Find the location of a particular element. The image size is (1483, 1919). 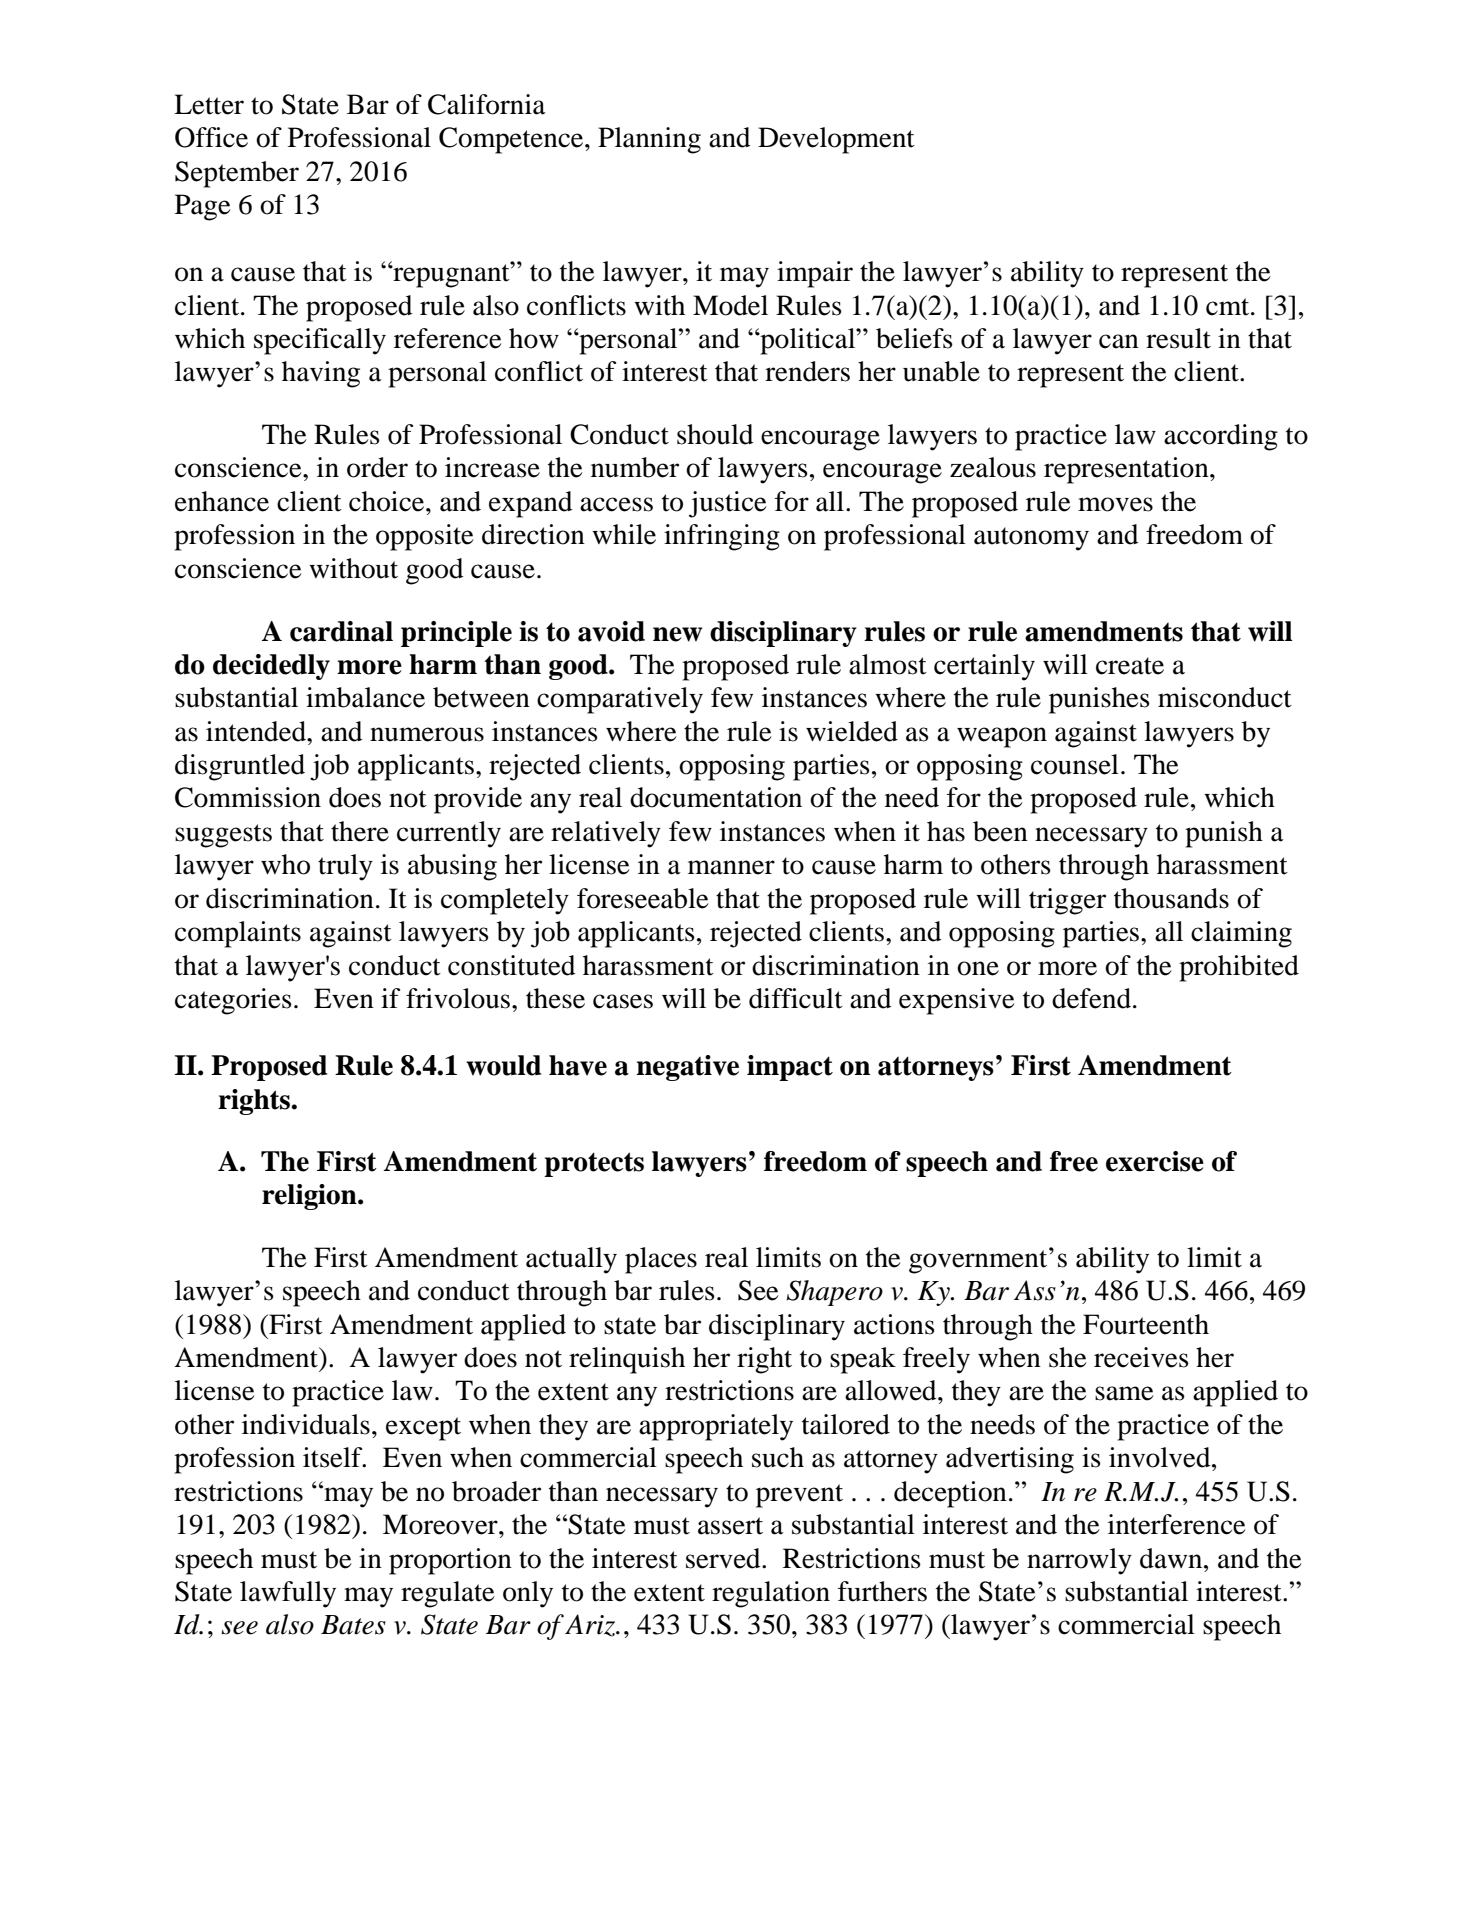

September is located at coordinates (237, 174).
